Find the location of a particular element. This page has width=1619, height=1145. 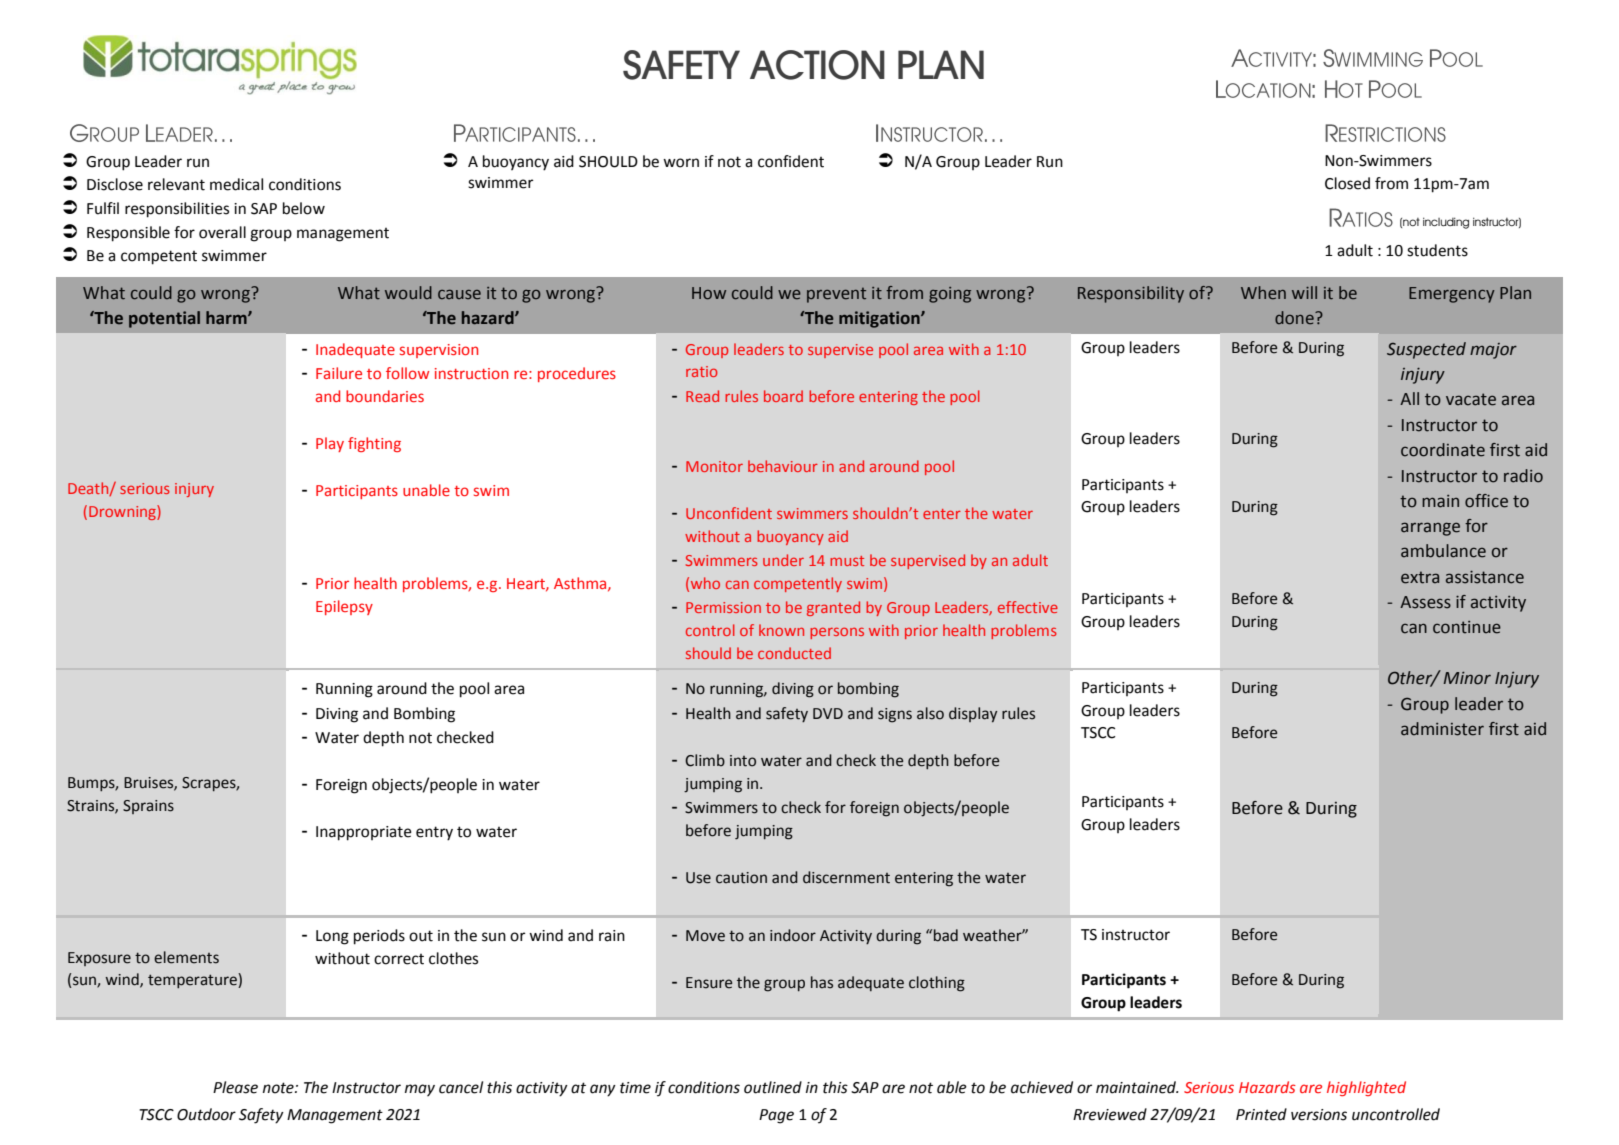

mitigation is located at coordinates (880, 319).
